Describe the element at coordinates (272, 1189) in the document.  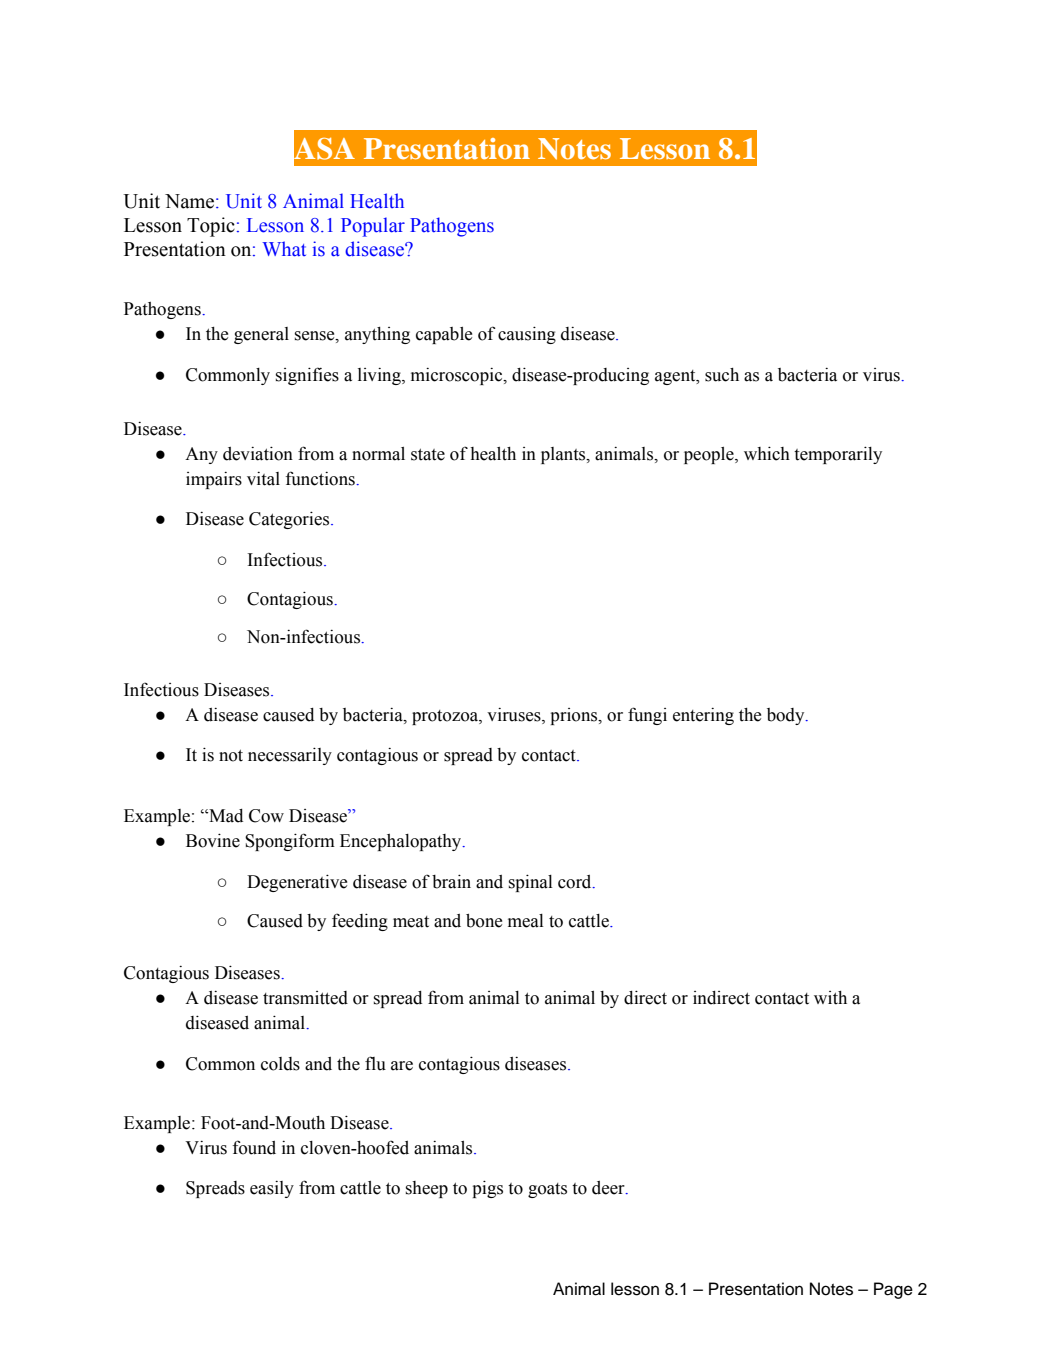
I see `easily` at that location.
